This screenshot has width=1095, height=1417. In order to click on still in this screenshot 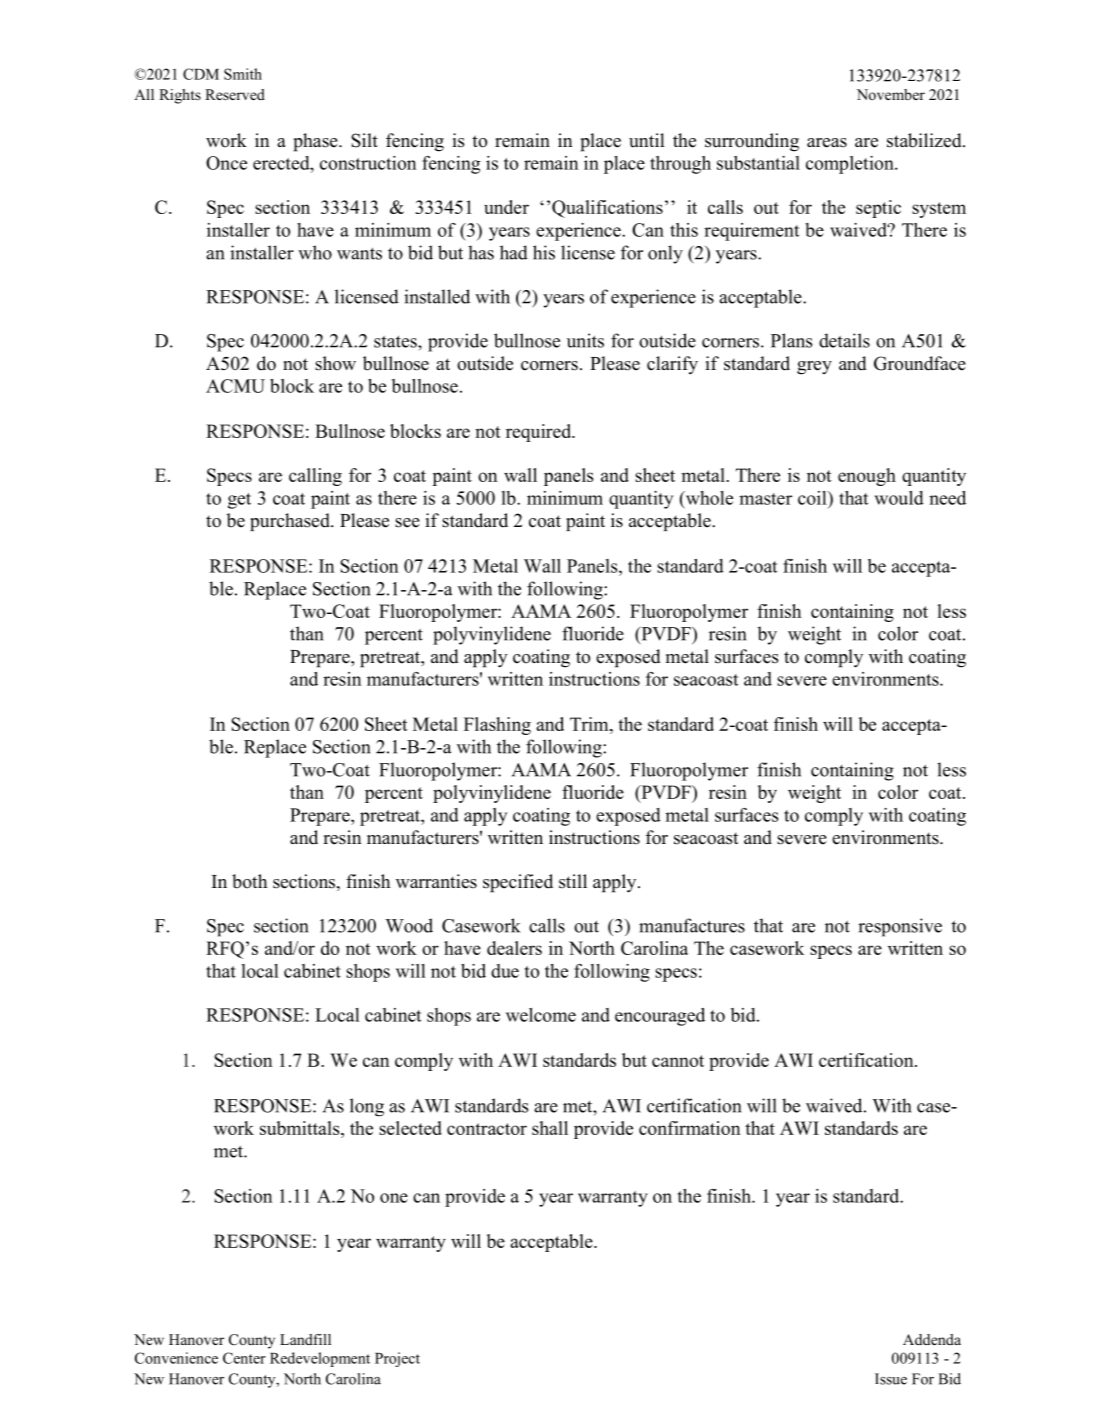, I will do `click(573, 881)`.
